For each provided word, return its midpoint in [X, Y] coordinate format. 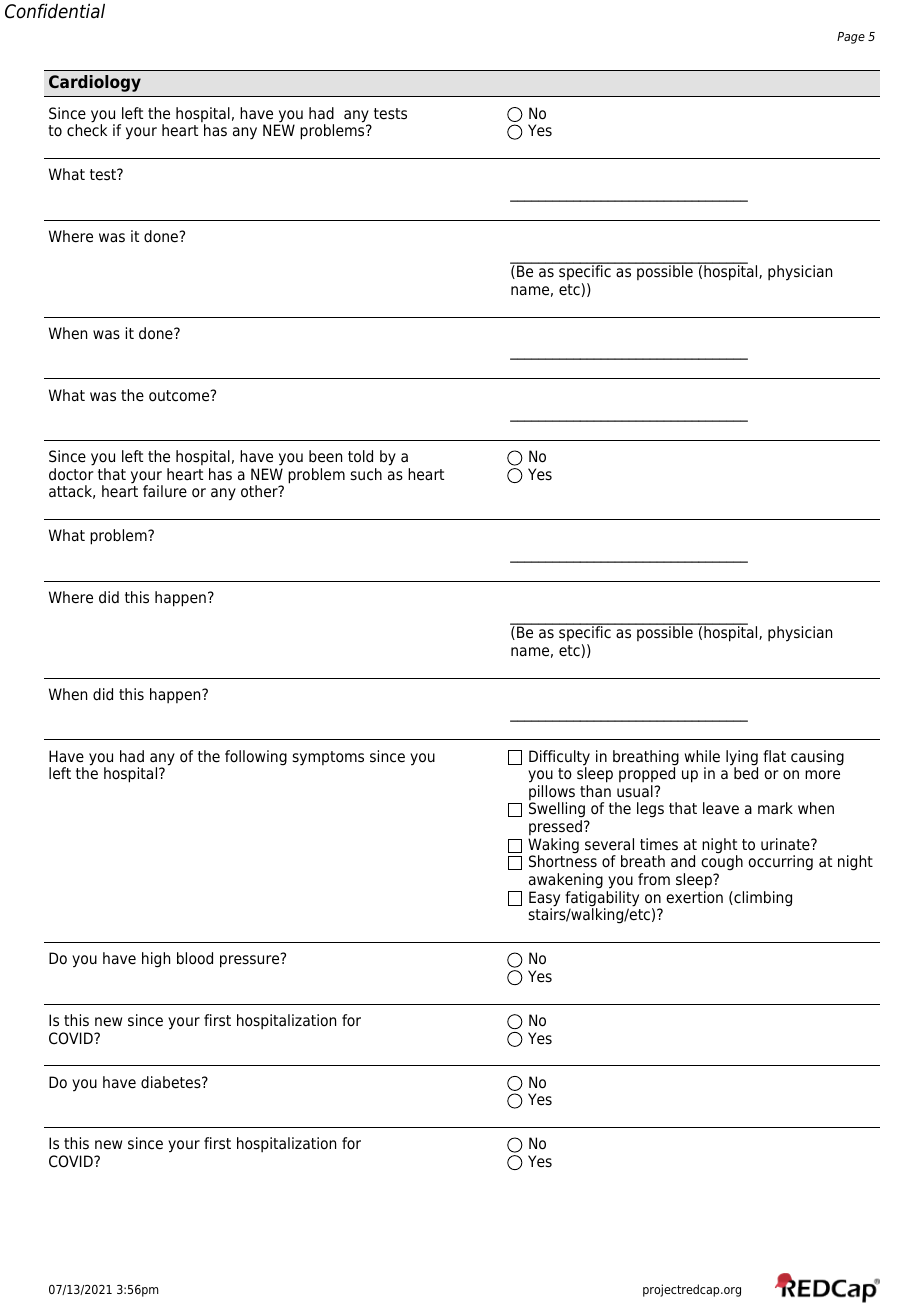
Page [851, 38]
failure [165, 491]
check [87, 129]
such [366, 474]
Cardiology [95, 83]
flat [774, 756]
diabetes [172, 1082]
